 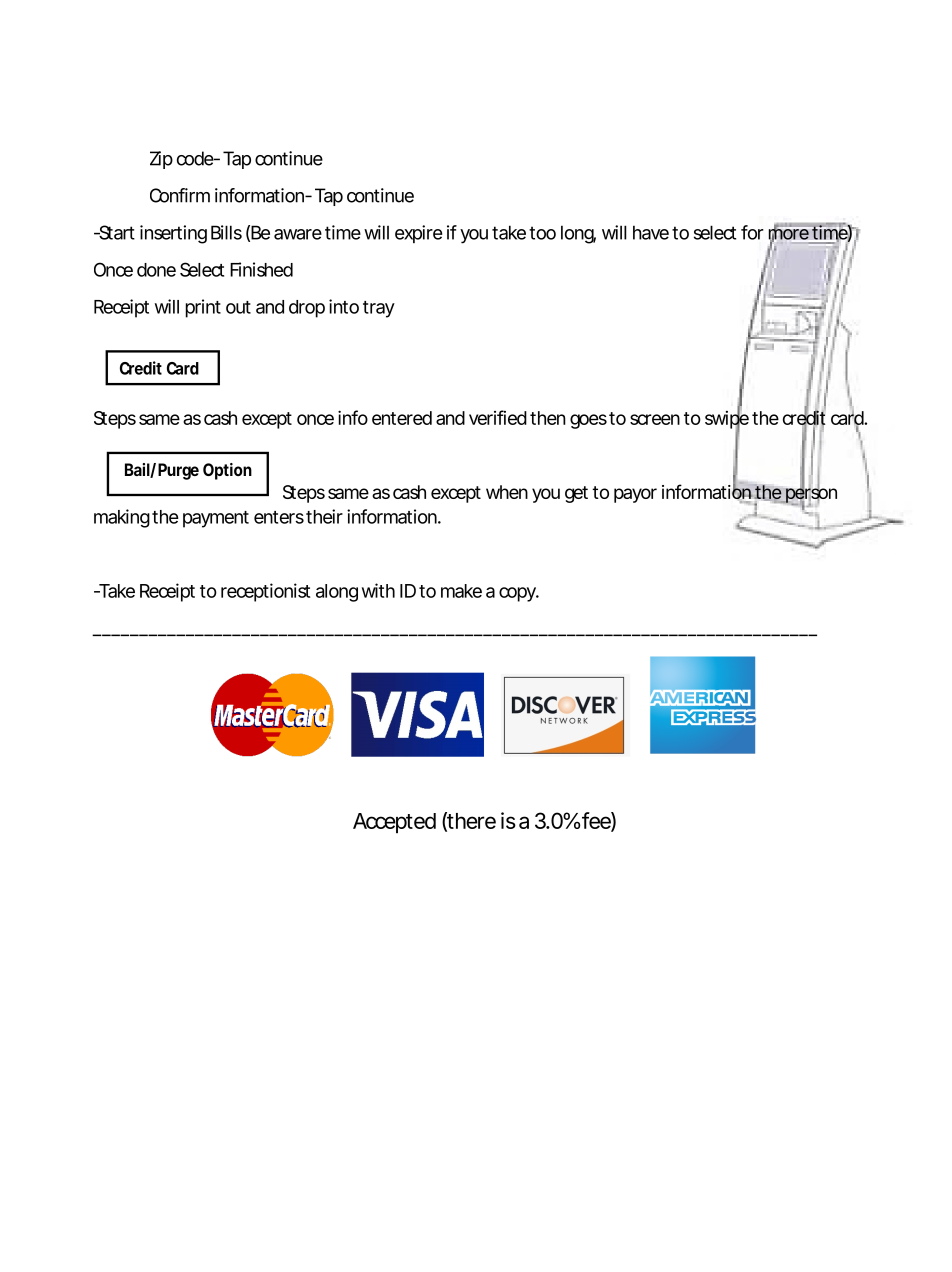 I want to click on print, so click(x=203, y=308).
